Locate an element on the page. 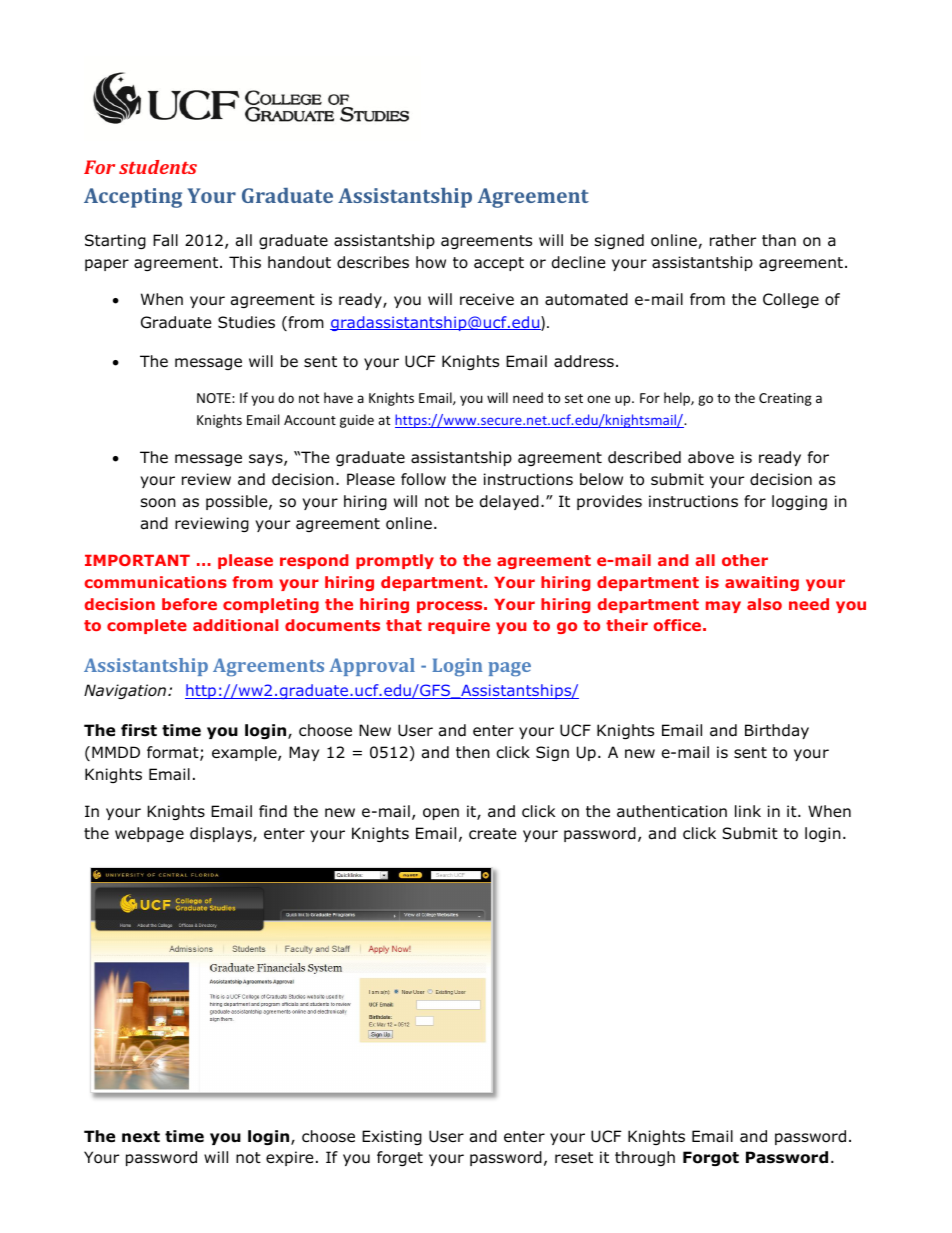 This document has height=1233, width=952. Forgot is located at coordinates (711, 1158).
